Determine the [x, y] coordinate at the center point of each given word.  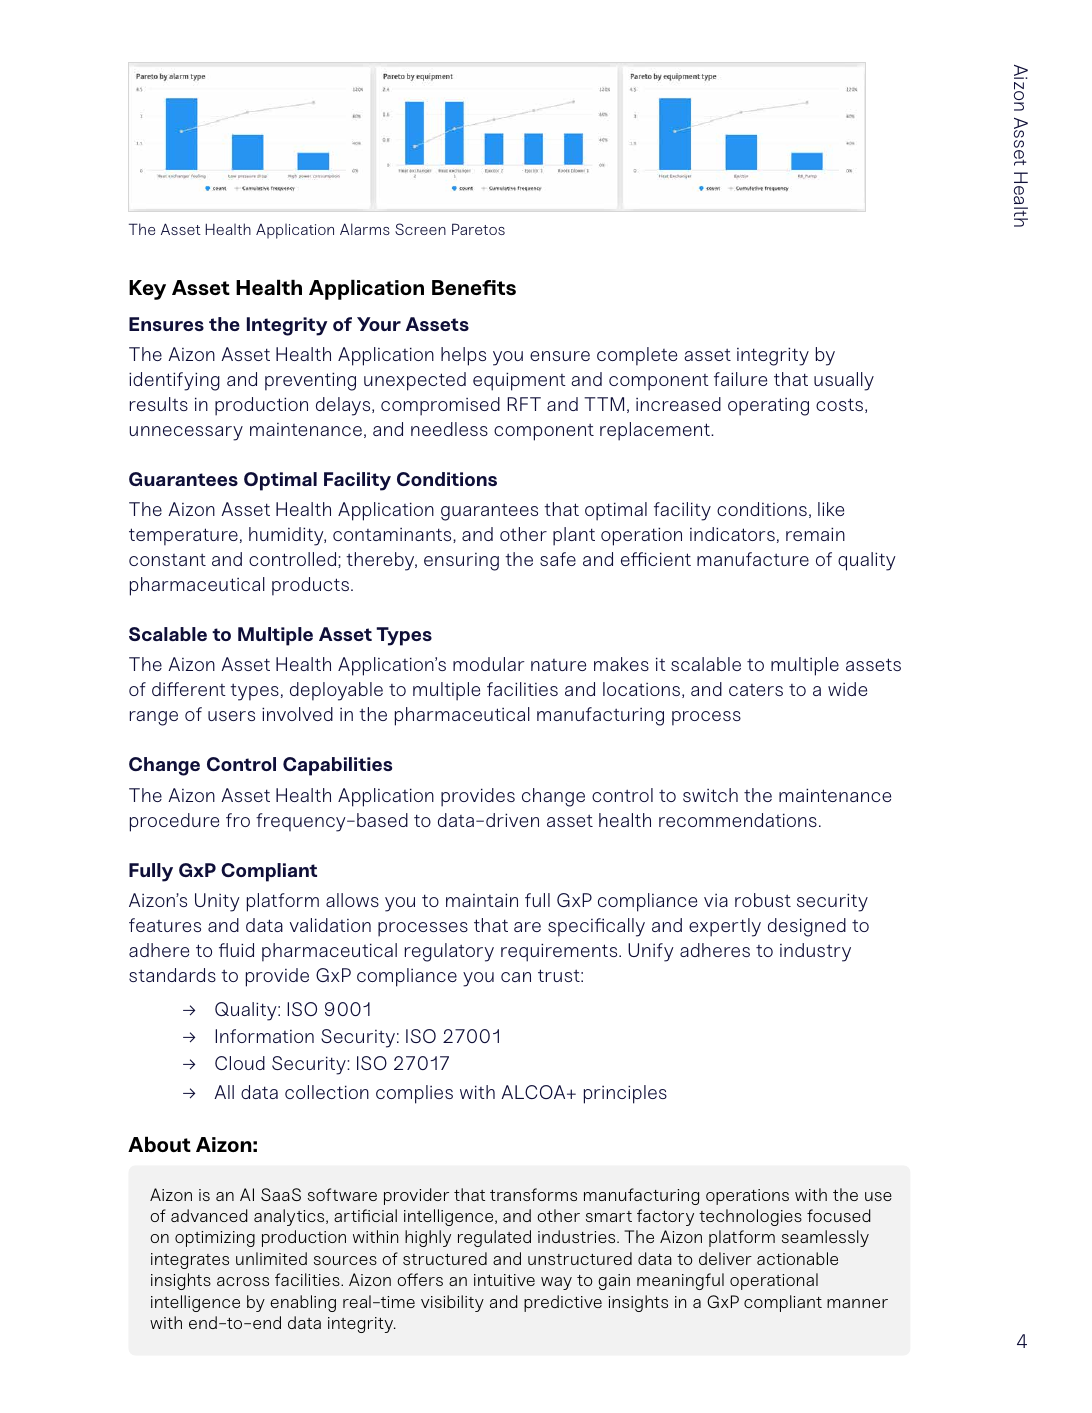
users [231, 716]
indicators [732, 534]
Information [264, 1036]
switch [710, 795]
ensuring [461, 562]
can [516, 977]
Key [147, 290]
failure [740, 379]
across [243, 1281]
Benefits [474, 287]
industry [815, 952]
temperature [183, 537]
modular [489, 664]
